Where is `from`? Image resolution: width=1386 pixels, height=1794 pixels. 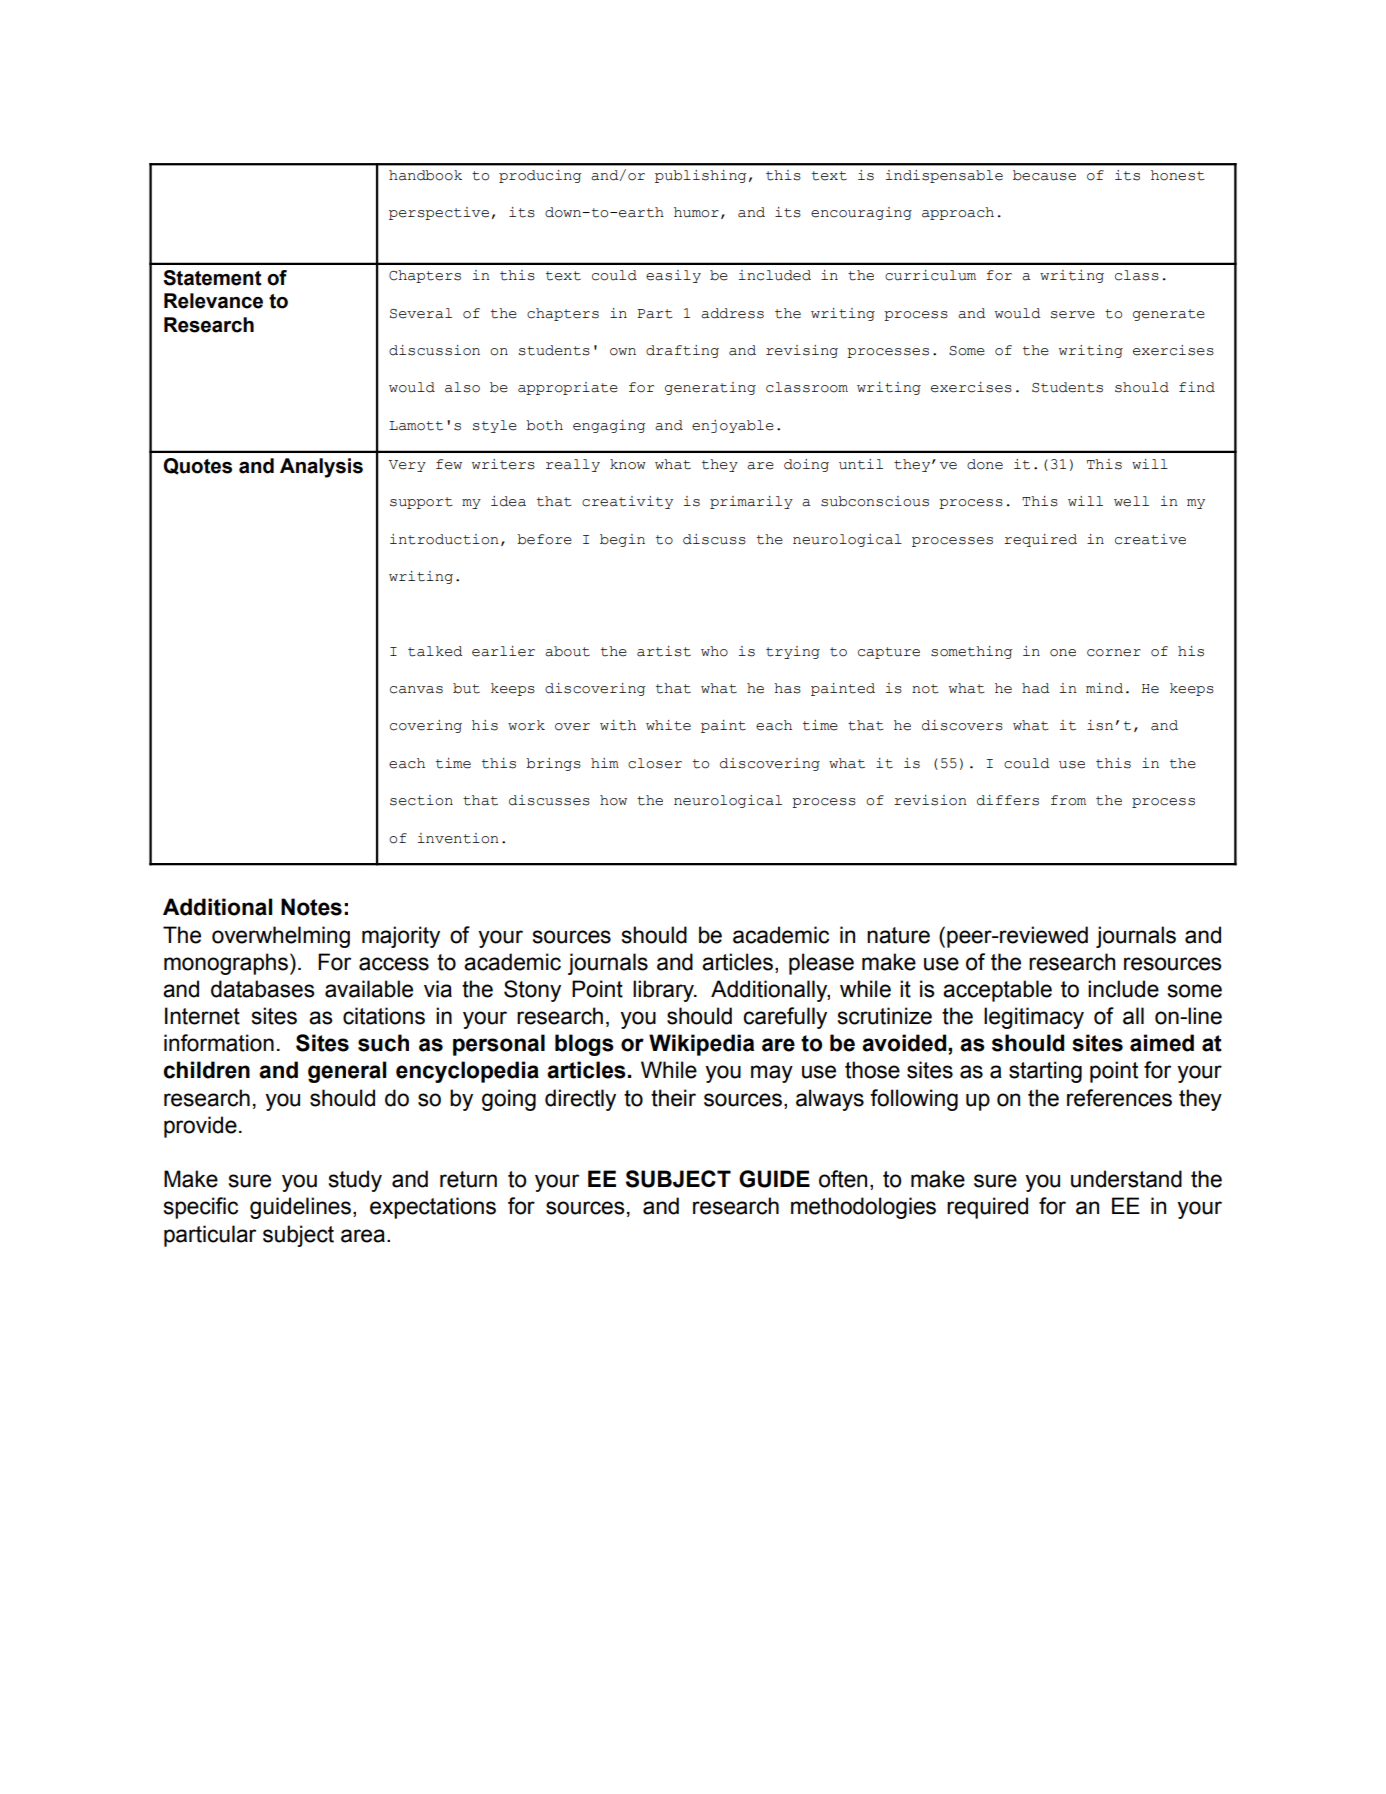 from is located at coordinates (1068, 800).
